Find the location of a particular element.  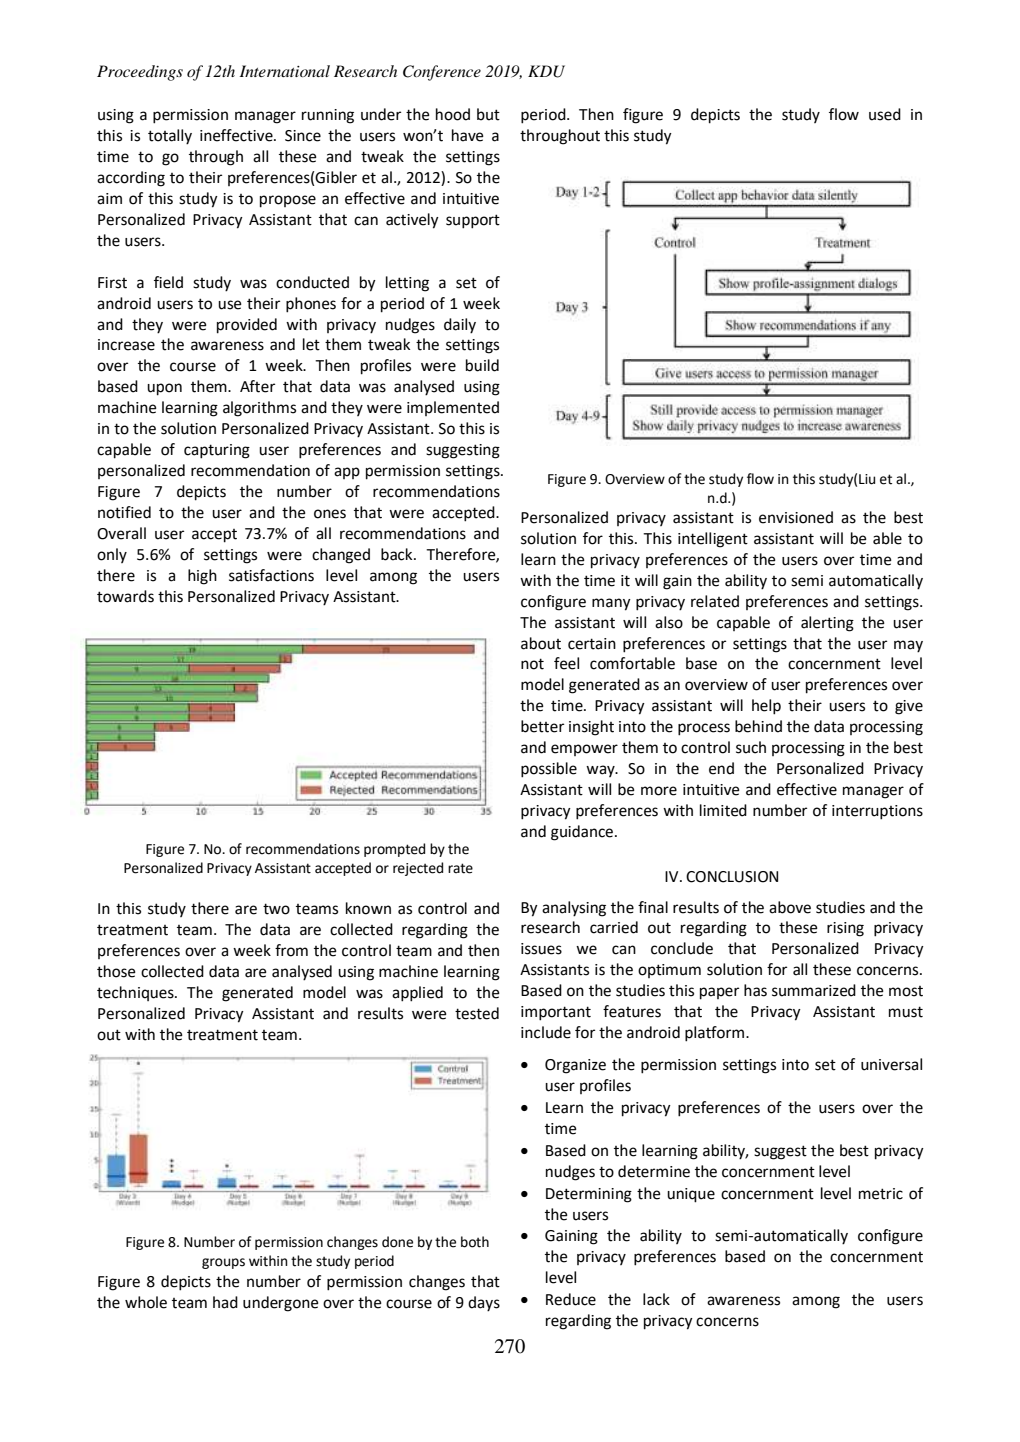

but is located at coordinates (488, 114).
